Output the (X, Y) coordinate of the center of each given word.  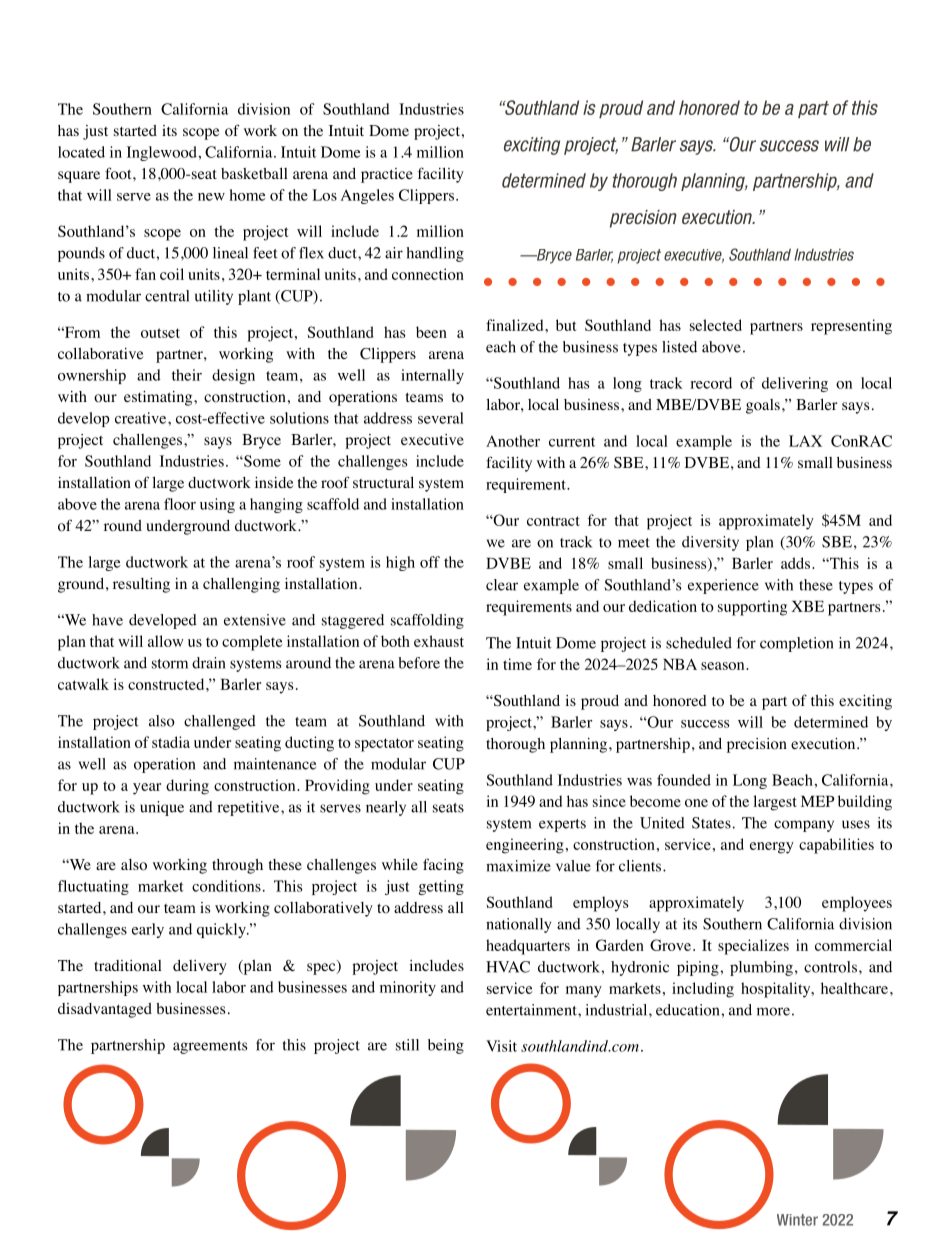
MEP (817, 801)
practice (387, 175)
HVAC (508, 967)
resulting (141, 585)
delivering (795, 384)
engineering (525, 846)
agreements (210, 1047)
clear (502, 585)
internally (432, 376)
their (187, 375)
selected (716, 325)
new (211, 197)
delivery (200, 967)
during (187, 787)
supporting (752, 608)
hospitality (777, 990)
